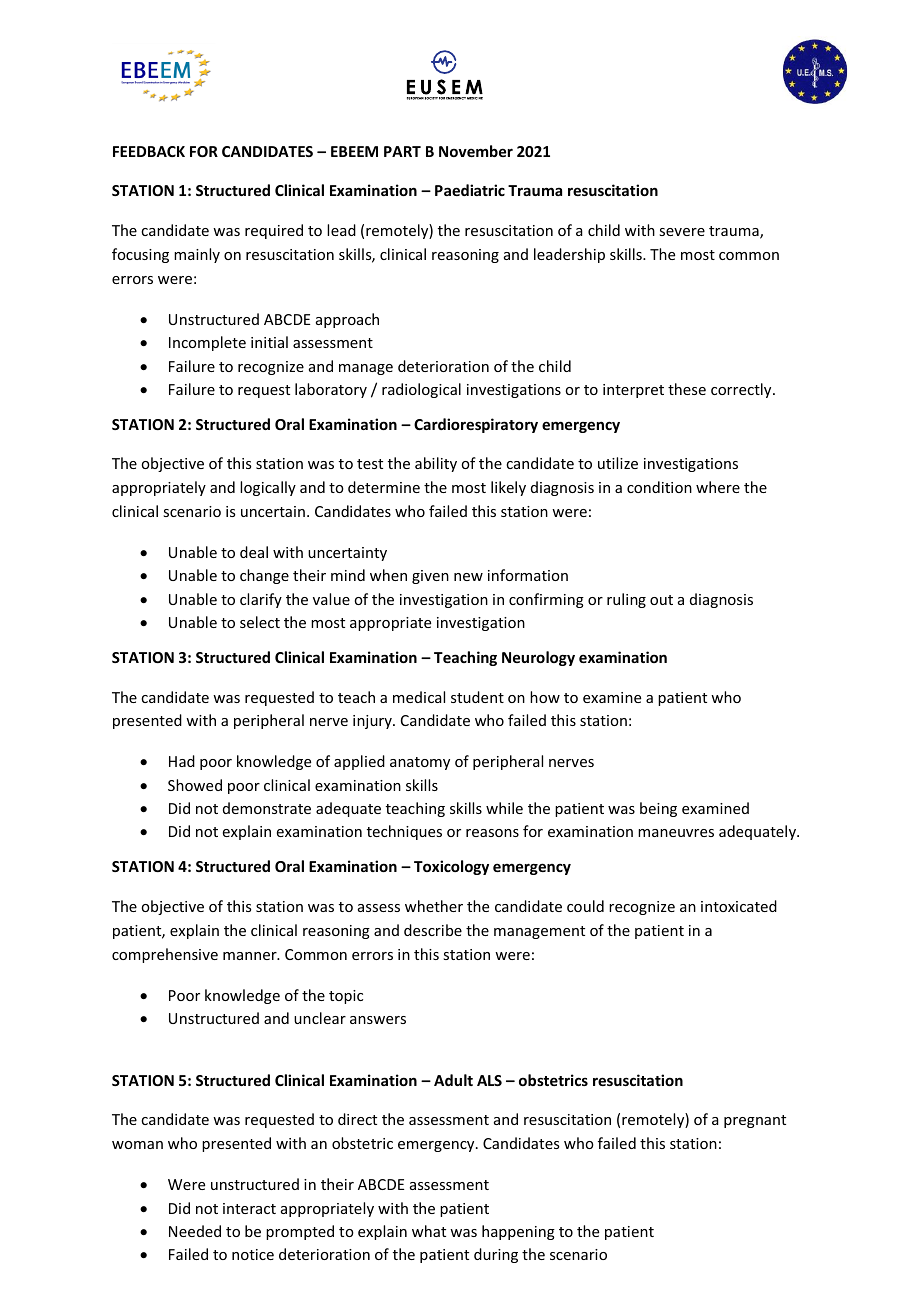 The width and height of the image is (924, 1308). Describe the element at coordinates (268, 488) in the image. I see `logically` at that location.
